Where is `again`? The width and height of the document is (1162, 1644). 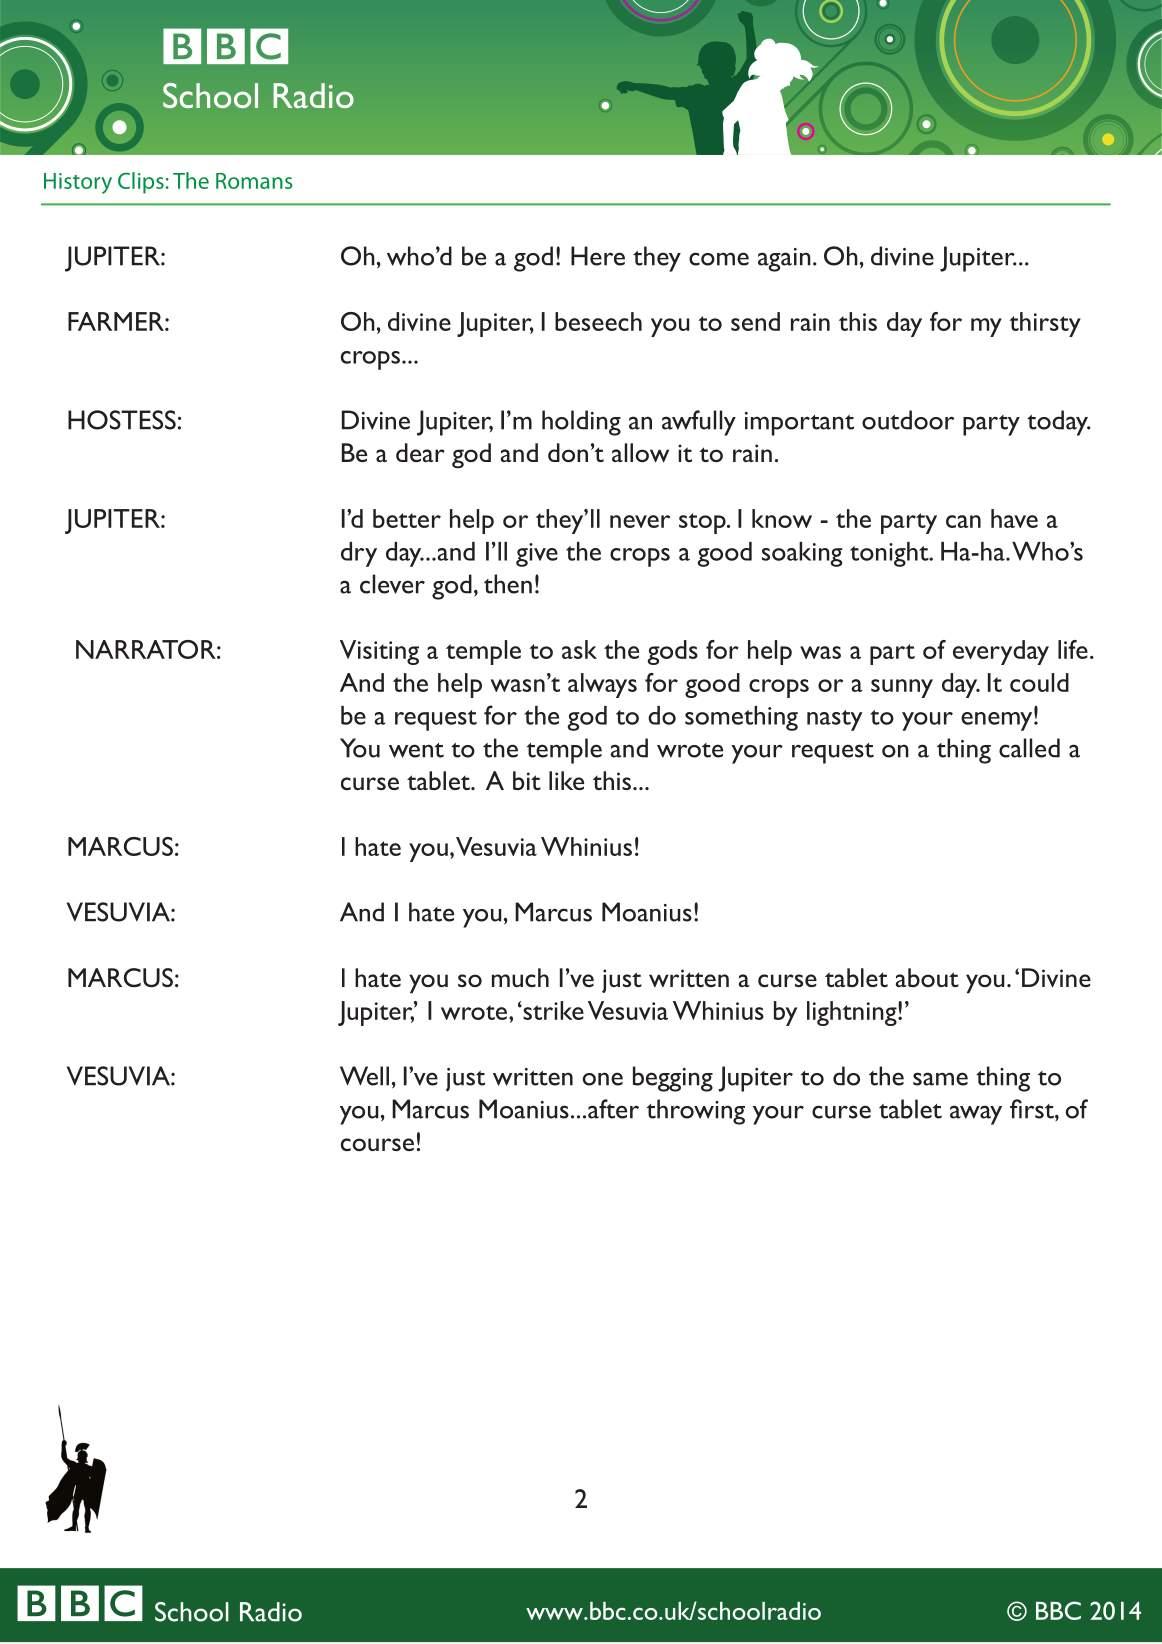
again is located at coordinates (784, 260).
